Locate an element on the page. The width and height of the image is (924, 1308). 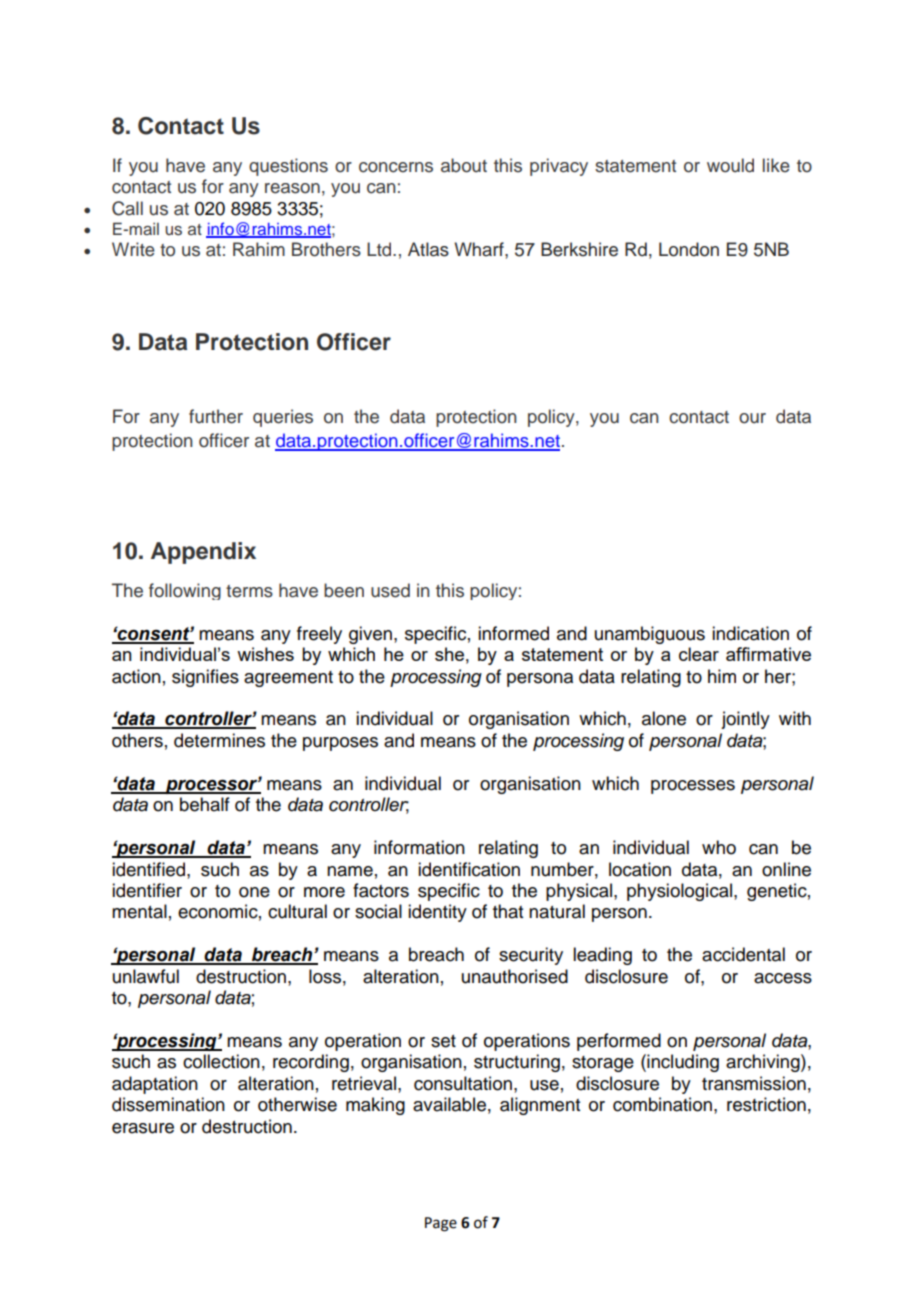
signifies is located at coordinates (205, 678).
